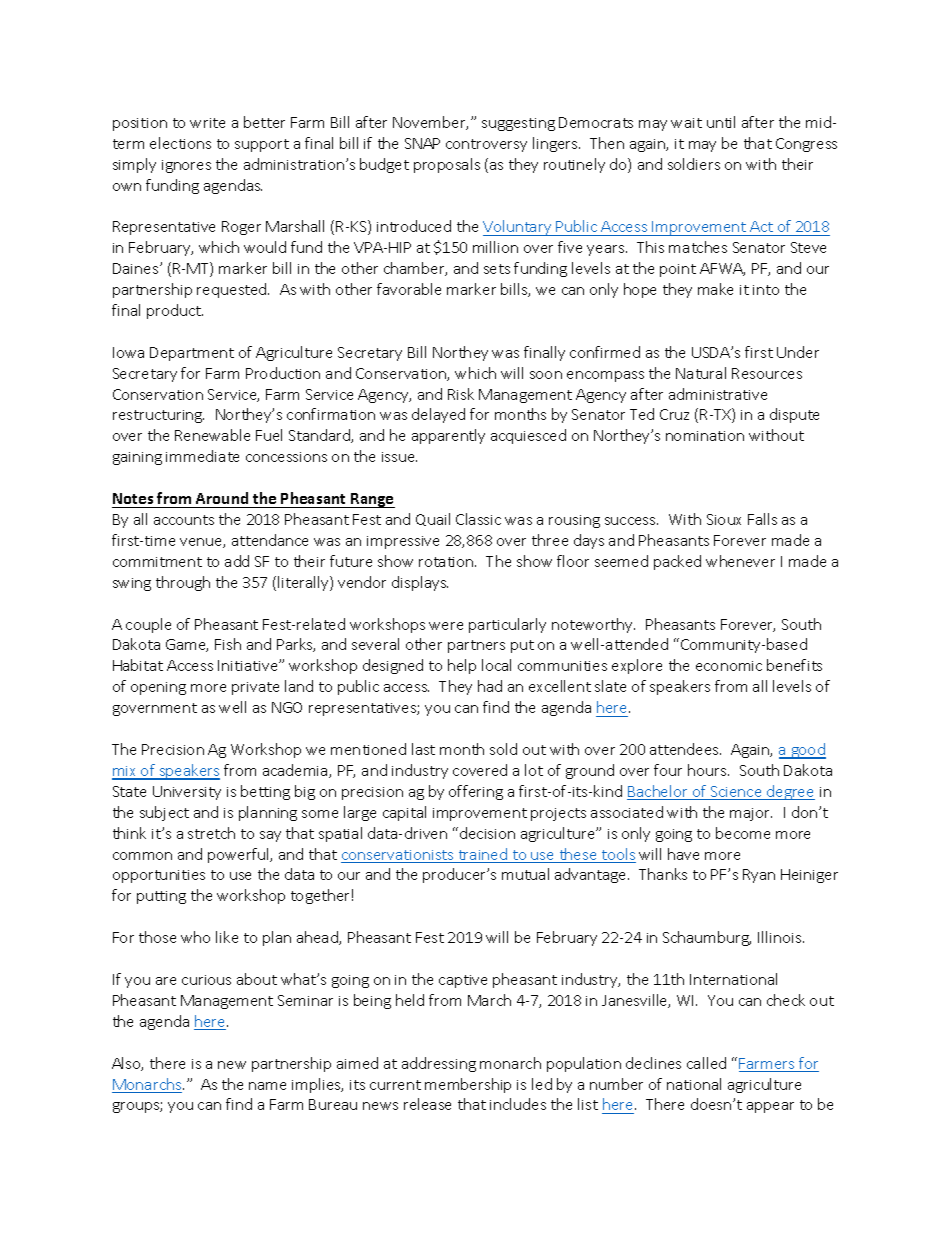  I want to click on name, so click(267, 1086).
